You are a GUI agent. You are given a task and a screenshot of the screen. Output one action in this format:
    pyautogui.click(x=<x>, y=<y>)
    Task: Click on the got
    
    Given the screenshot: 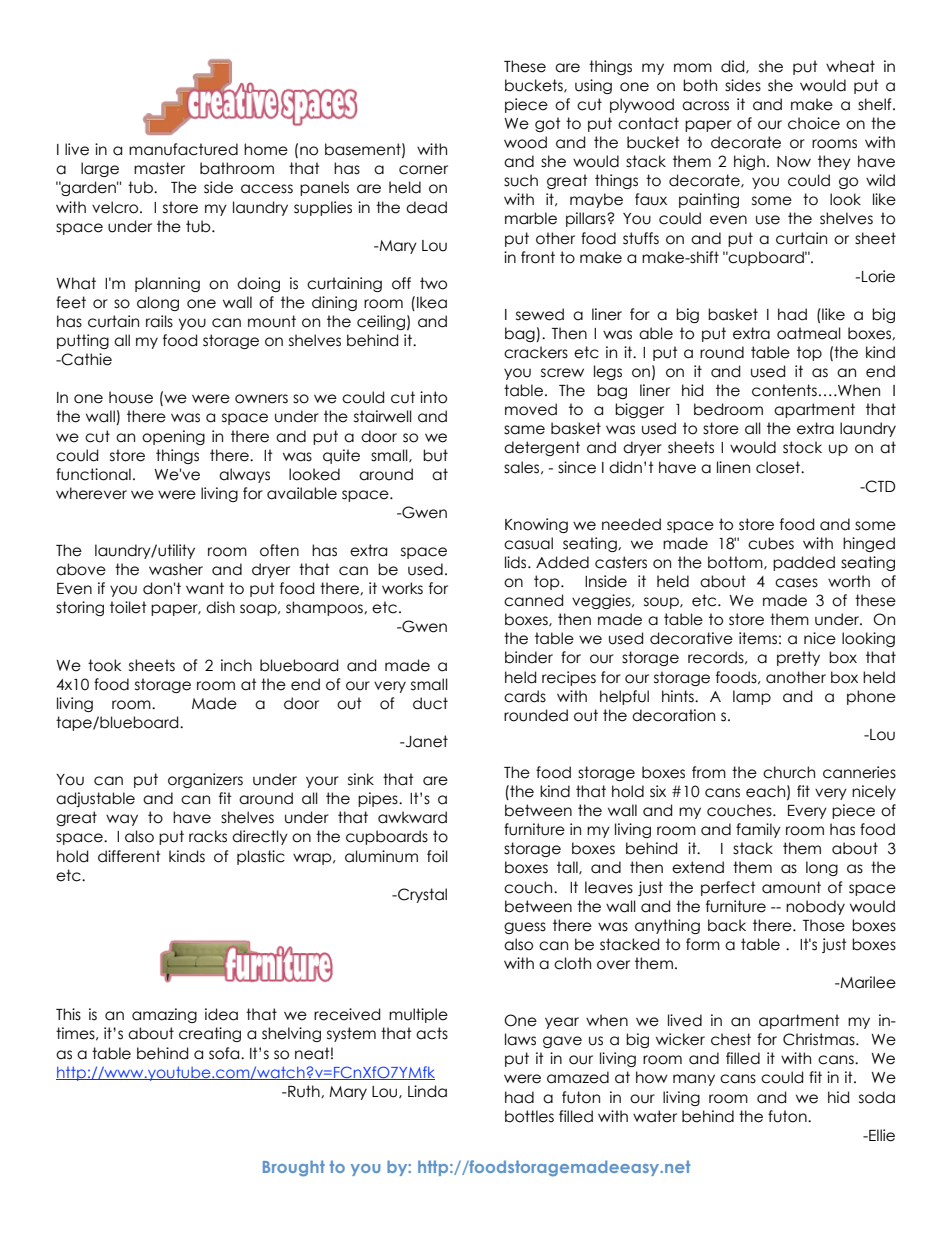 What is the action you would take?
    pyautogui.click(x=548, y=124)
